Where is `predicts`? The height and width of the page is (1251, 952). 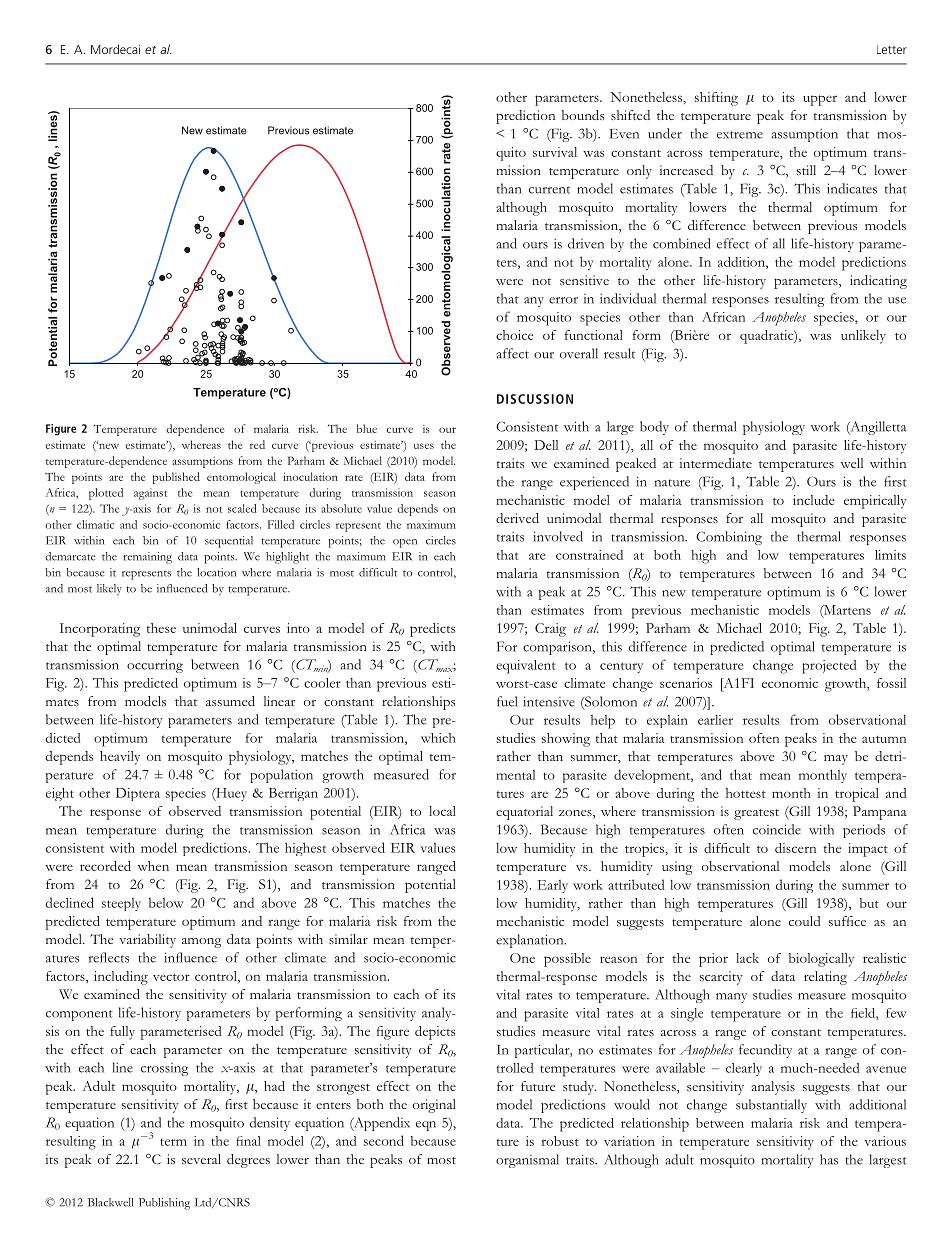 predicts is located at coordinates (432, 630).
